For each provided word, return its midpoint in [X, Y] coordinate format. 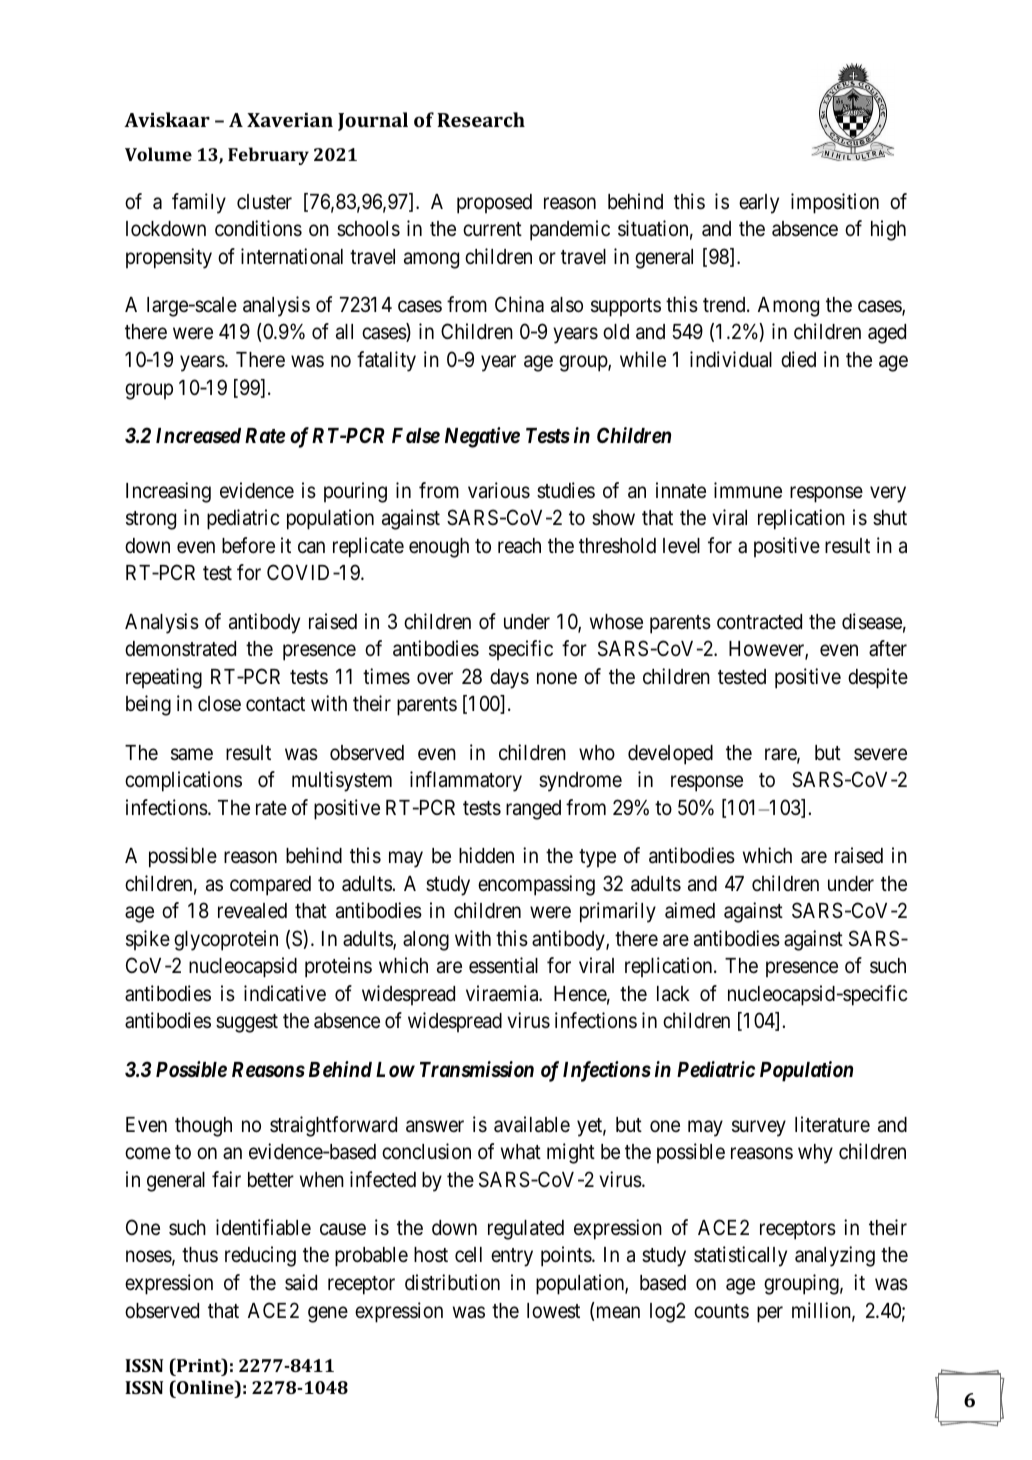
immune [748, 490]
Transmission [477, 1069]
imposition [835, 203]
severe [880, 754]
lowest [553, 1311]
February [268, 156]
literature [832, 1124]
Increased [198, 436]
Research [481, 119]
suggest [247, 1023]
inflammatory [466, 781]
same [192, 754]
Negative [482, 437]
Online [205, 1387]
